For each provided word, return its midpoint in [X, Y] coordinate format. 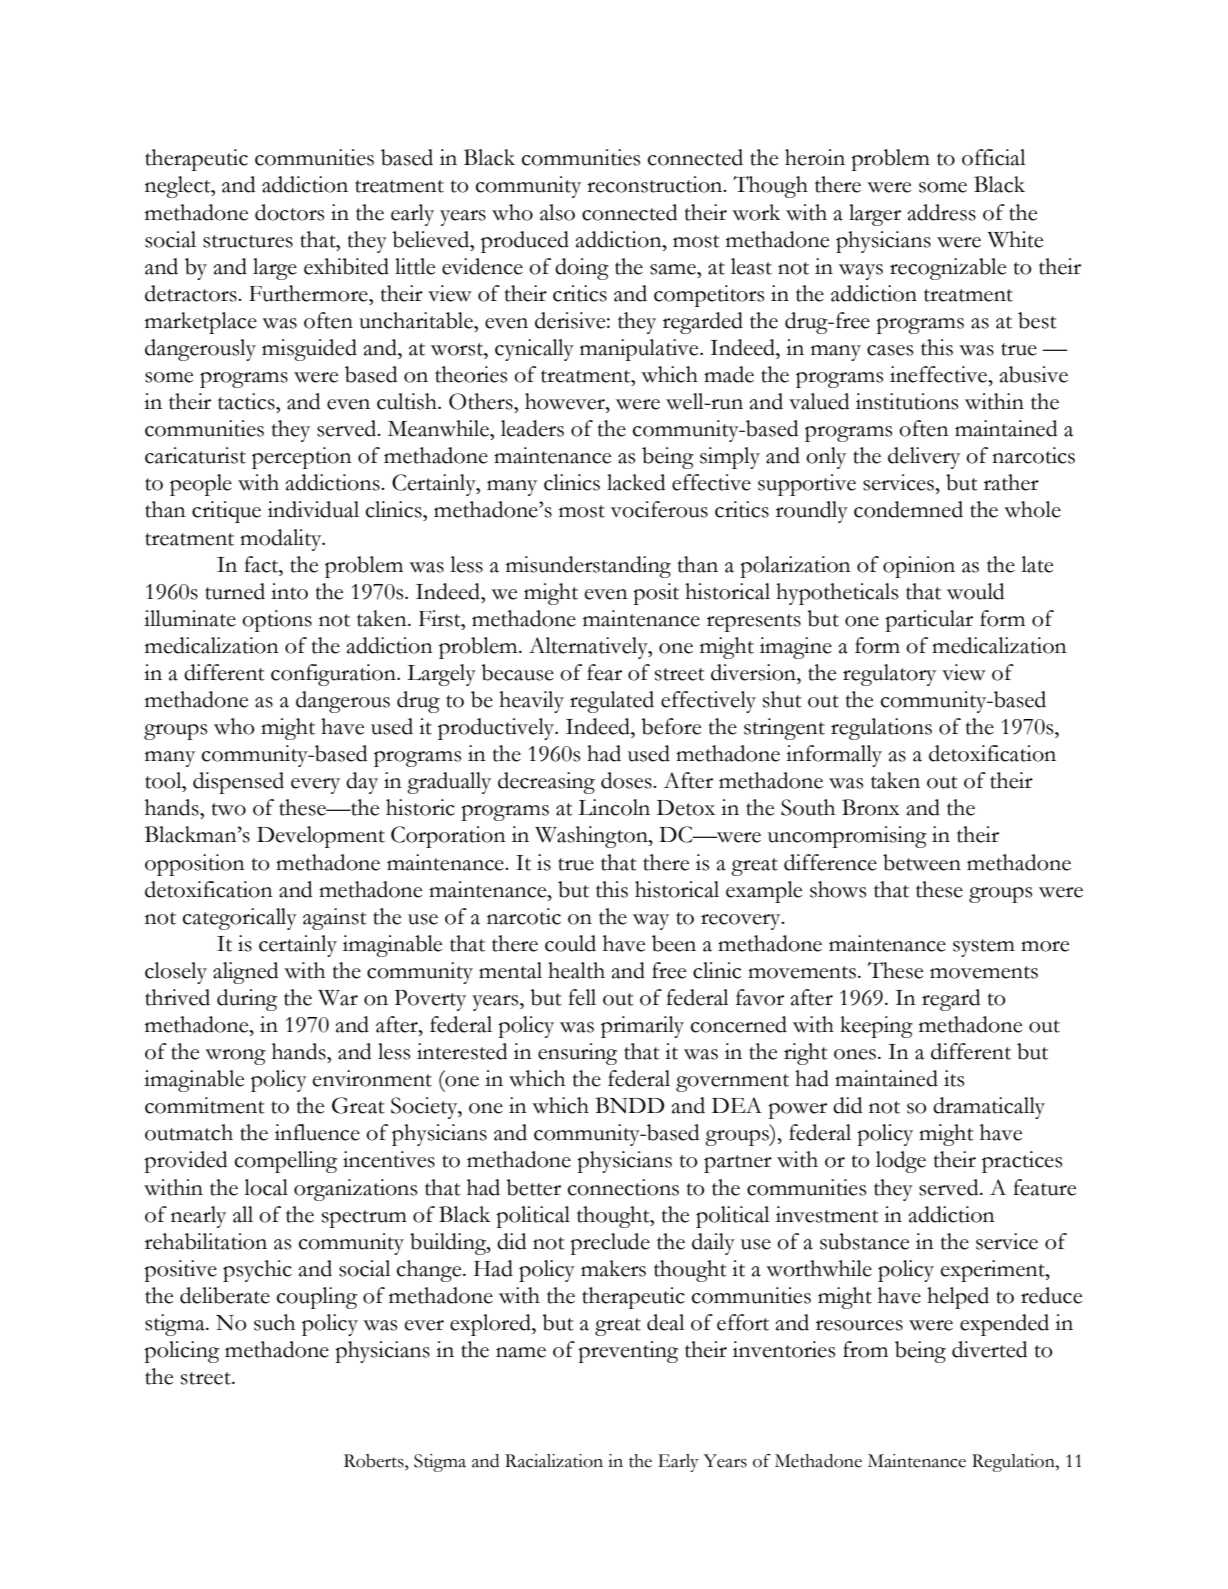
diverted [990, 1349]
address [941, 212]
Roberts [375, 1461]
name [521, 1352]
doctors [289, 212]
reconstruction [656, 184]
